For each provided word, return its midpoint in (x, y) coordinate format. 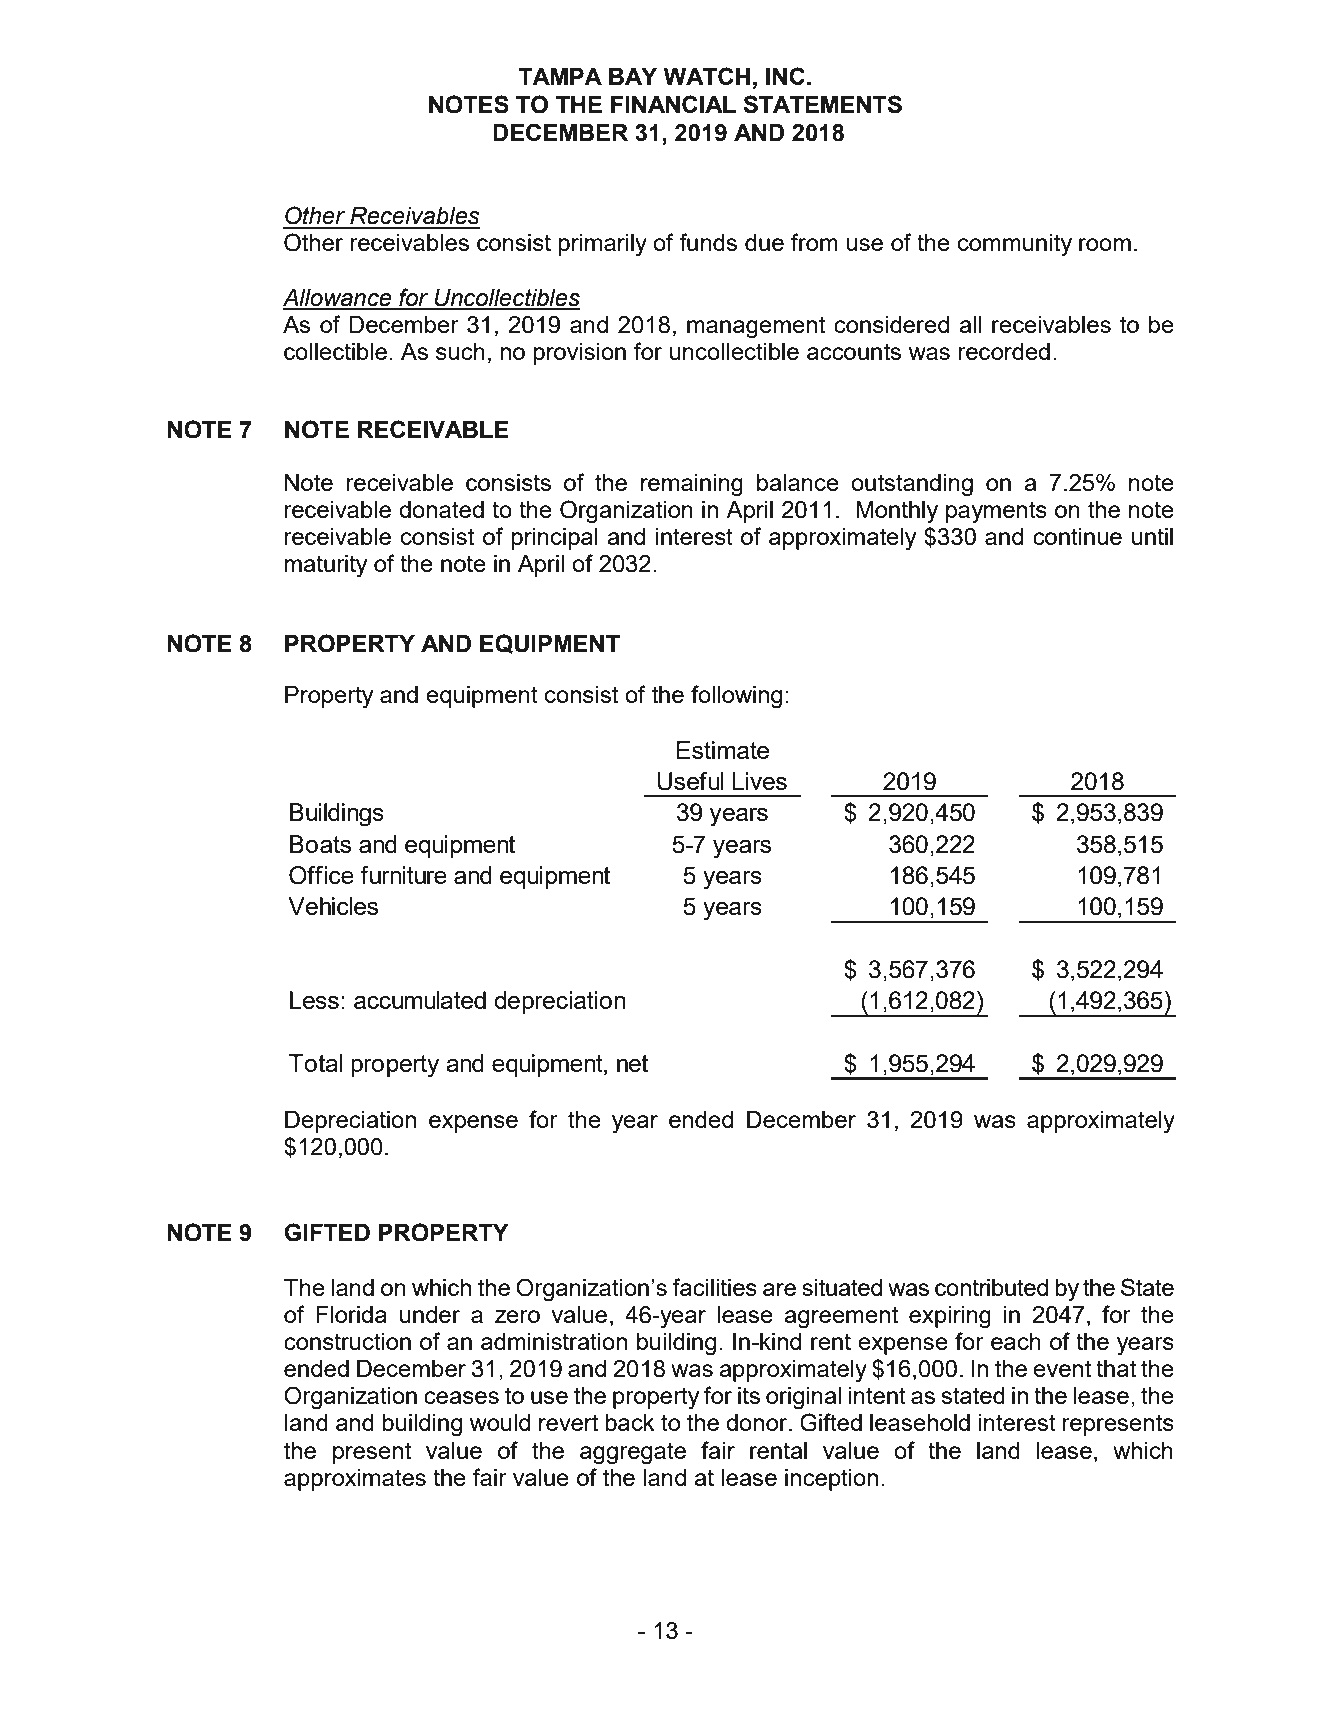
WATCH (706, 76)
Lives (759, 781)
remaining (692, 485)
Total (315, 1063)
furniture (403, 875)
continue (1077, 536)
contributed (991, 1287)
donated (441, 509)
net (632, 1063)
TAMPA (560, 76)
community (1015, 245)
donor (758, 1422)
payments (996, 512)
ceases (461, 1397)
